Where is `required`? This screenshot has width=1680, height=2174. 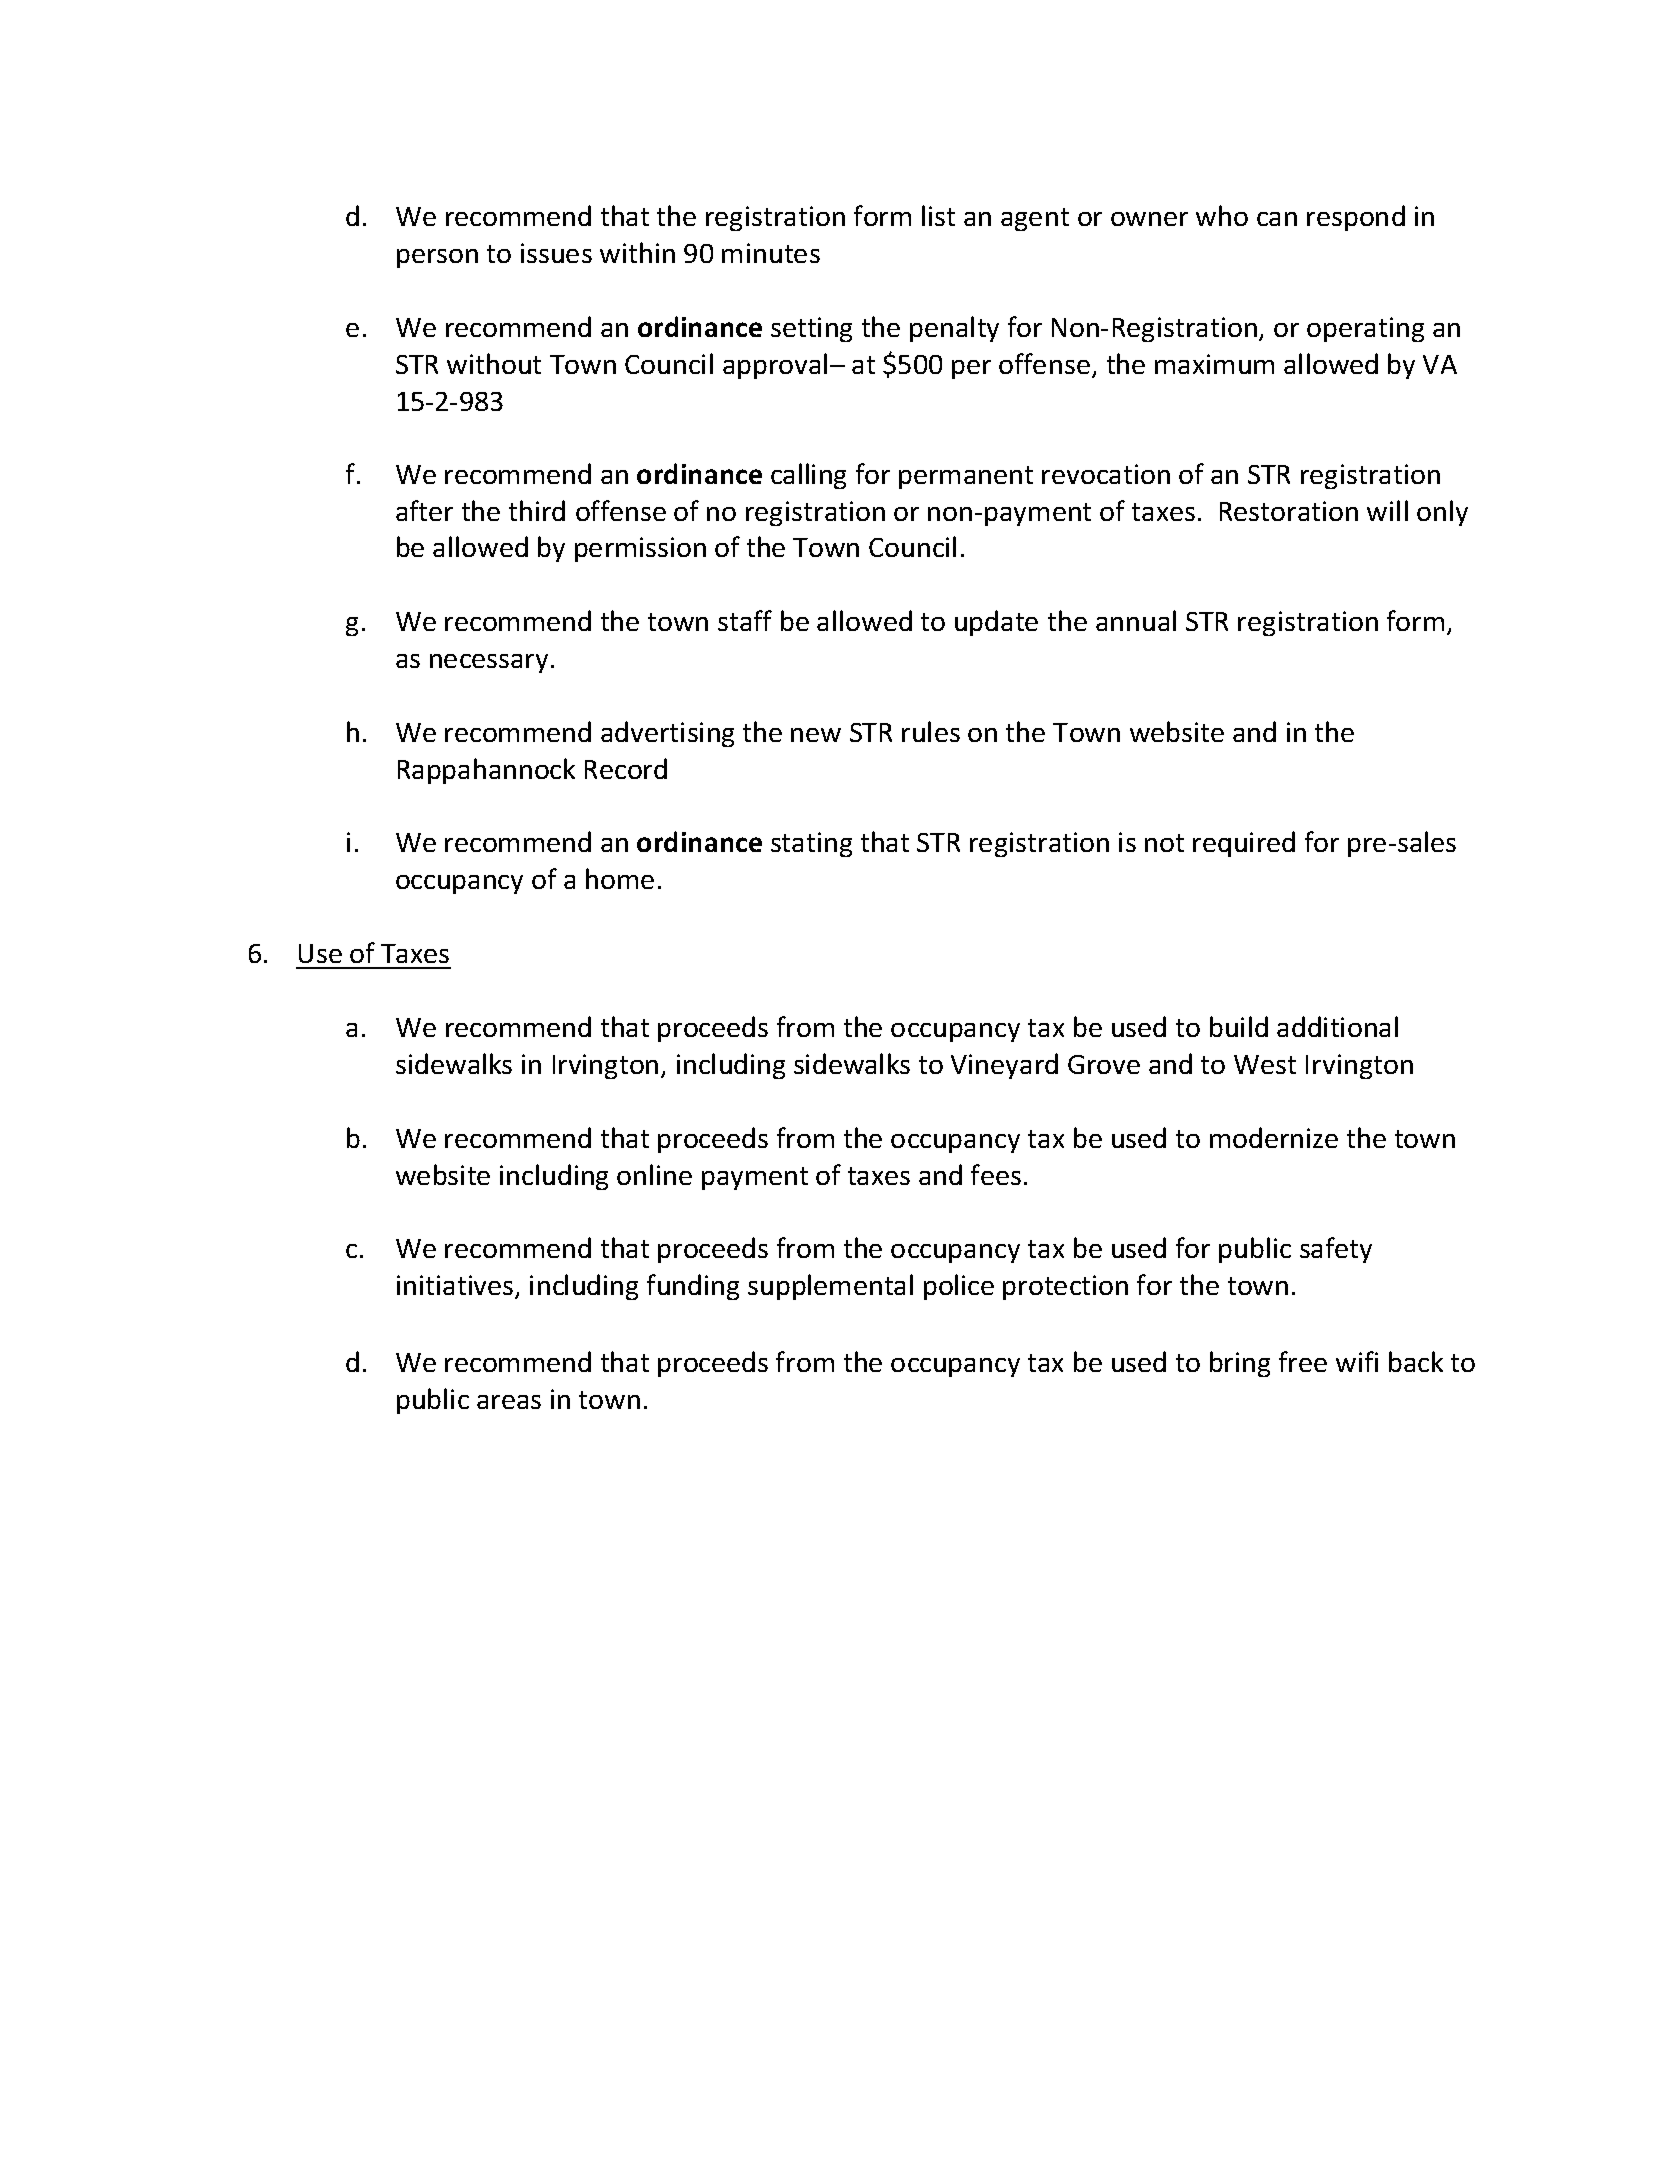
required is located at coordinates (1244, 844).
